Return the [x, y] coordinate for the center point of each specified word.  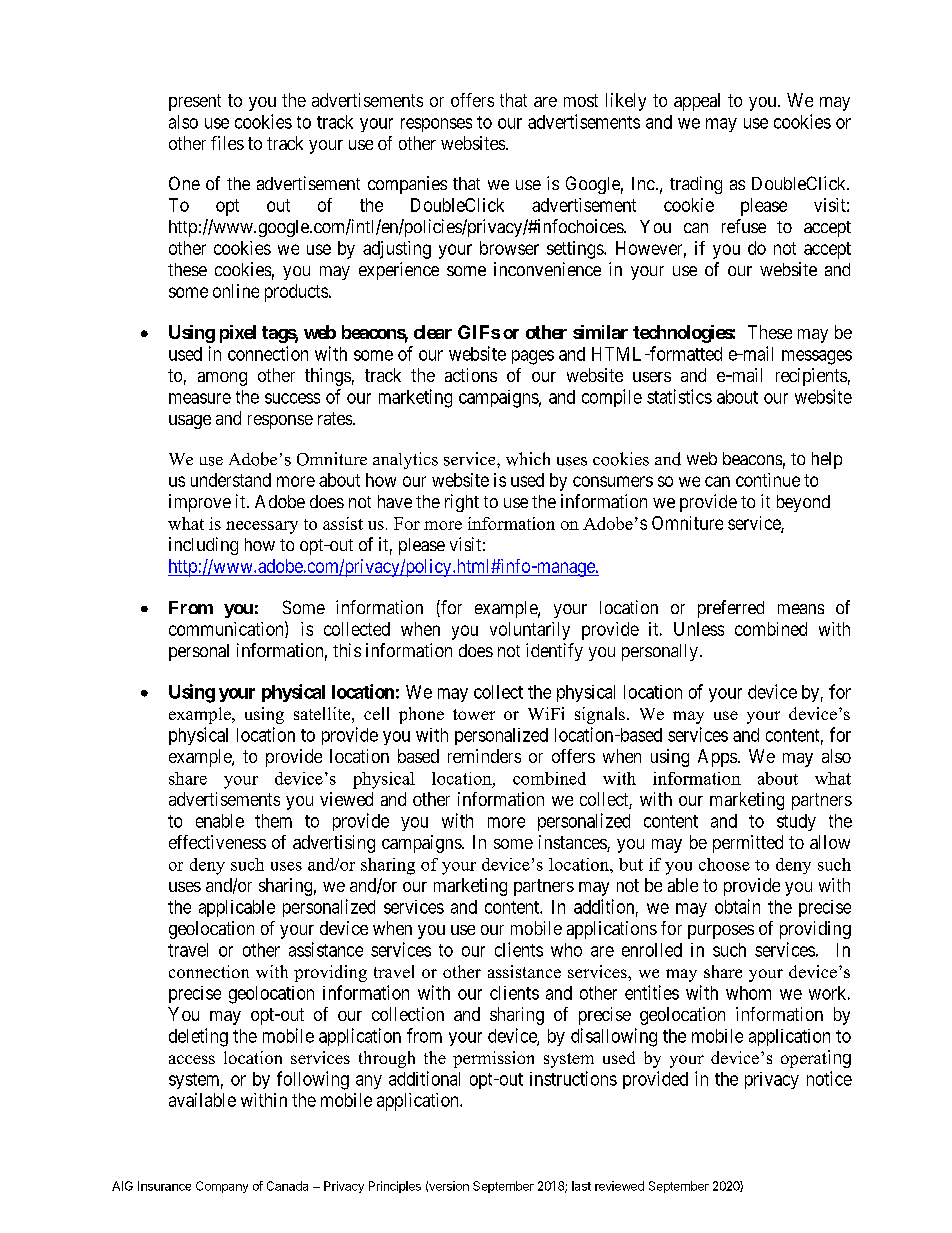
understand [231, 480]
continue [768, 480]
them [273, 821]
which [528, 459]
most [581, 100]
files [227, 143]
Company [222, 1187]
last [581, 1186]
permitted [748, 844]
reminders [484, 756]
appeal [697, 102]
